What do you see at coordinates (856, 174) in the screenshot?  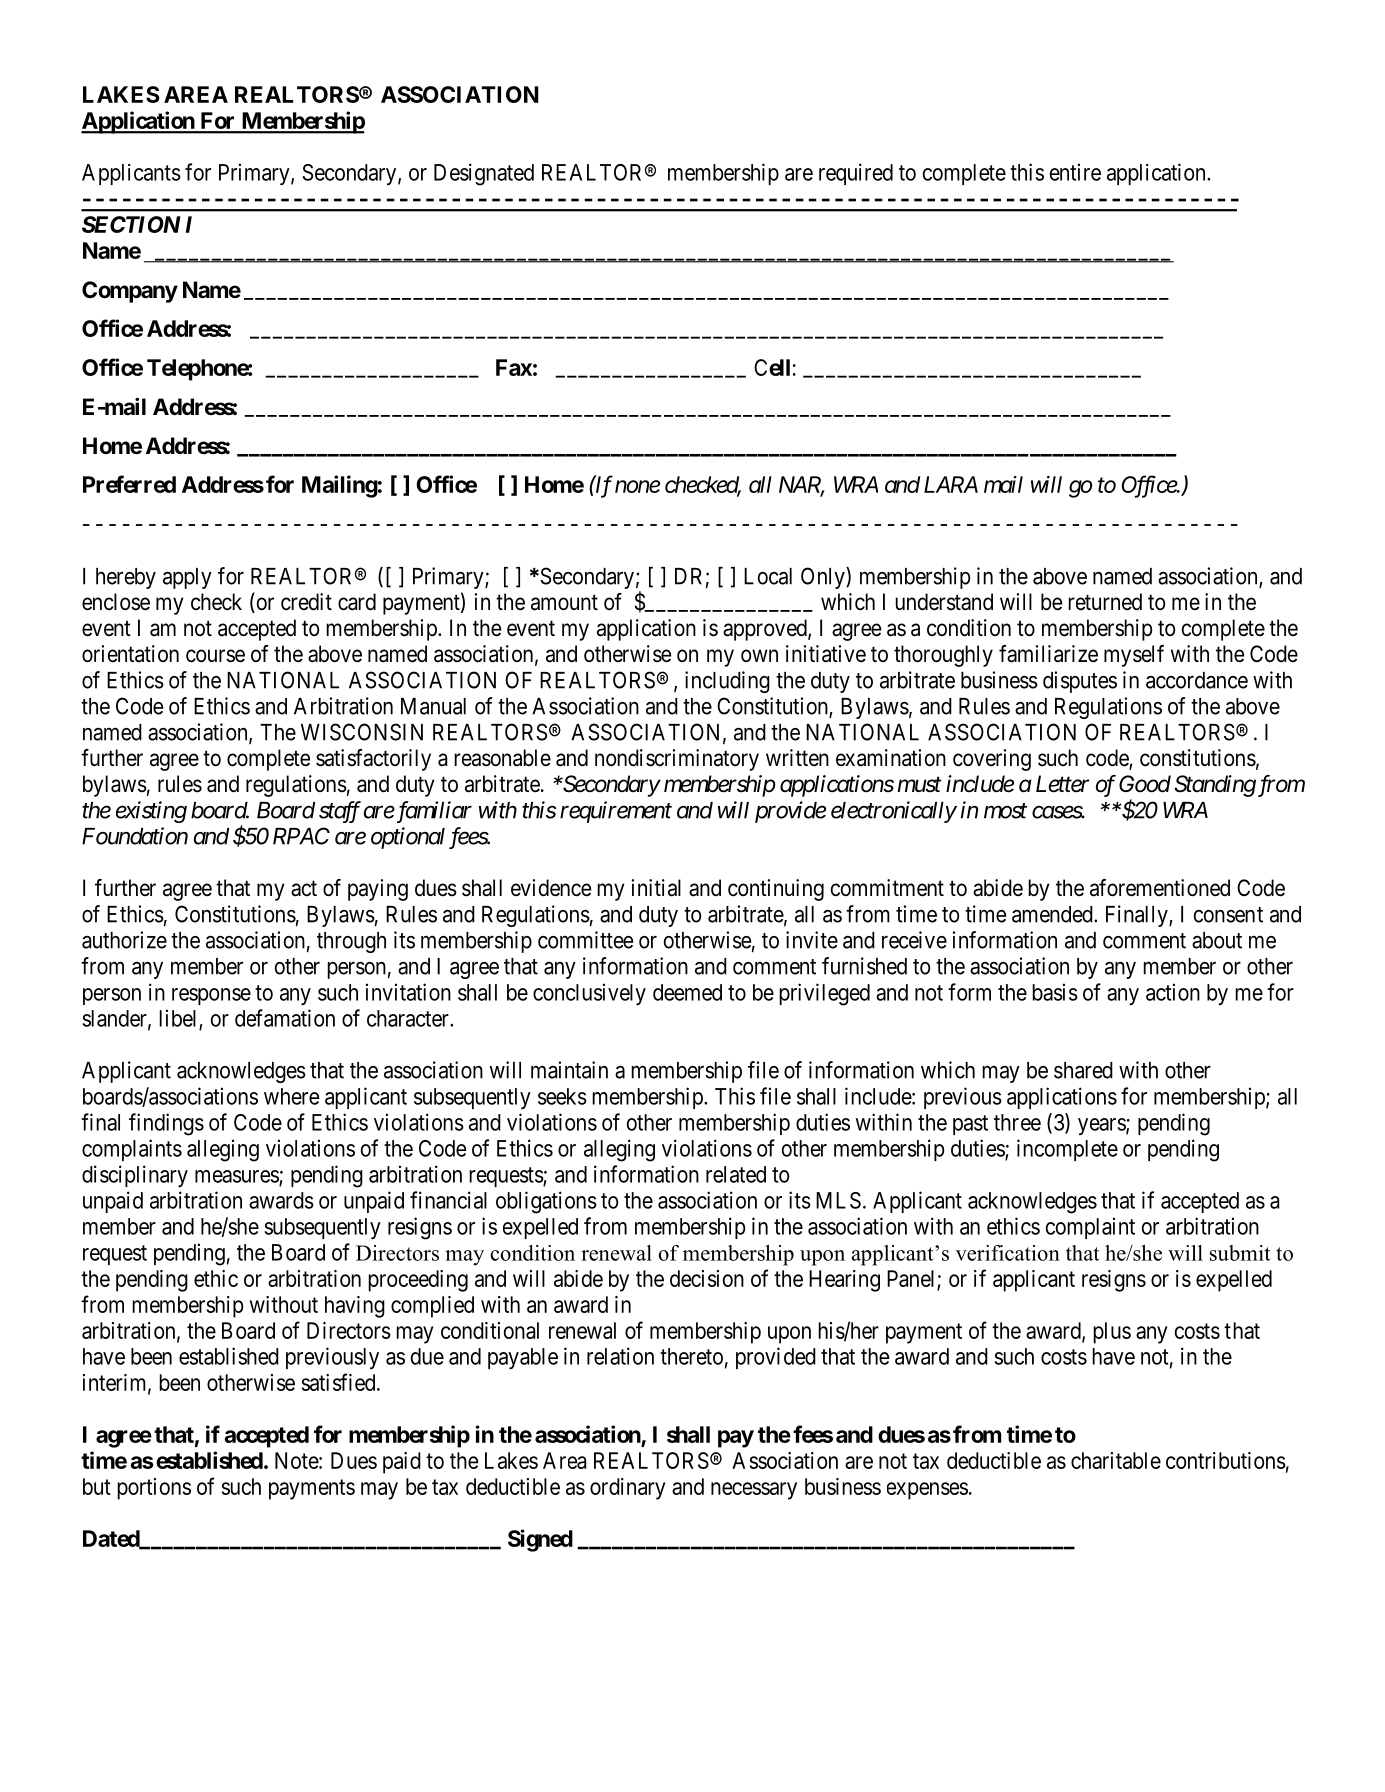 I see `required` at bounding box center [856, 174].
